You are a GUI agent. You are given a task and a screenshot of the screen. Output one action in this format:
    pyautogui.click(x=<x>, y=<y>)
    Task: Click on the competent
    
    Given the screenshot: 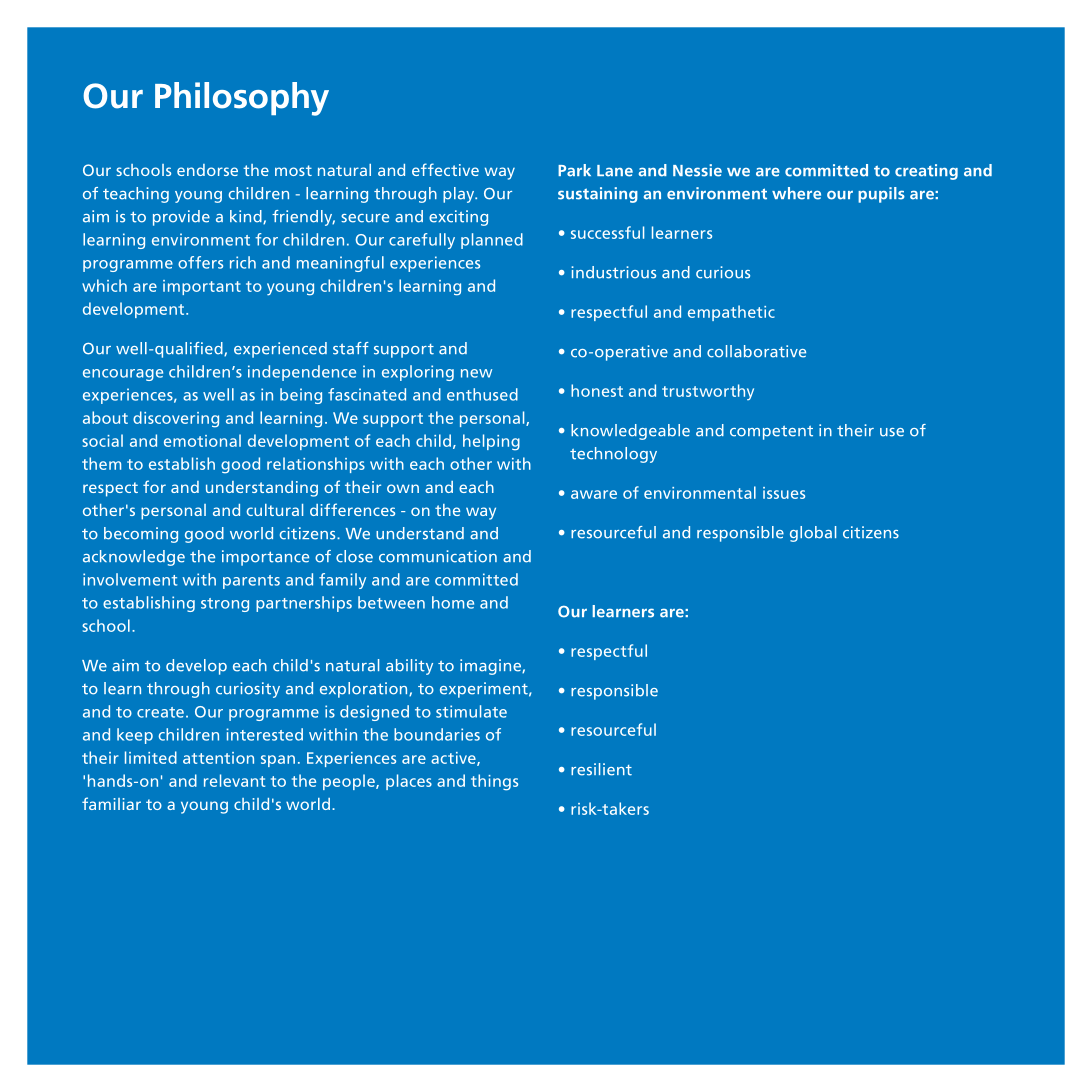 What is the action you would take?
    pyautogui.click(x=771, y=433)
